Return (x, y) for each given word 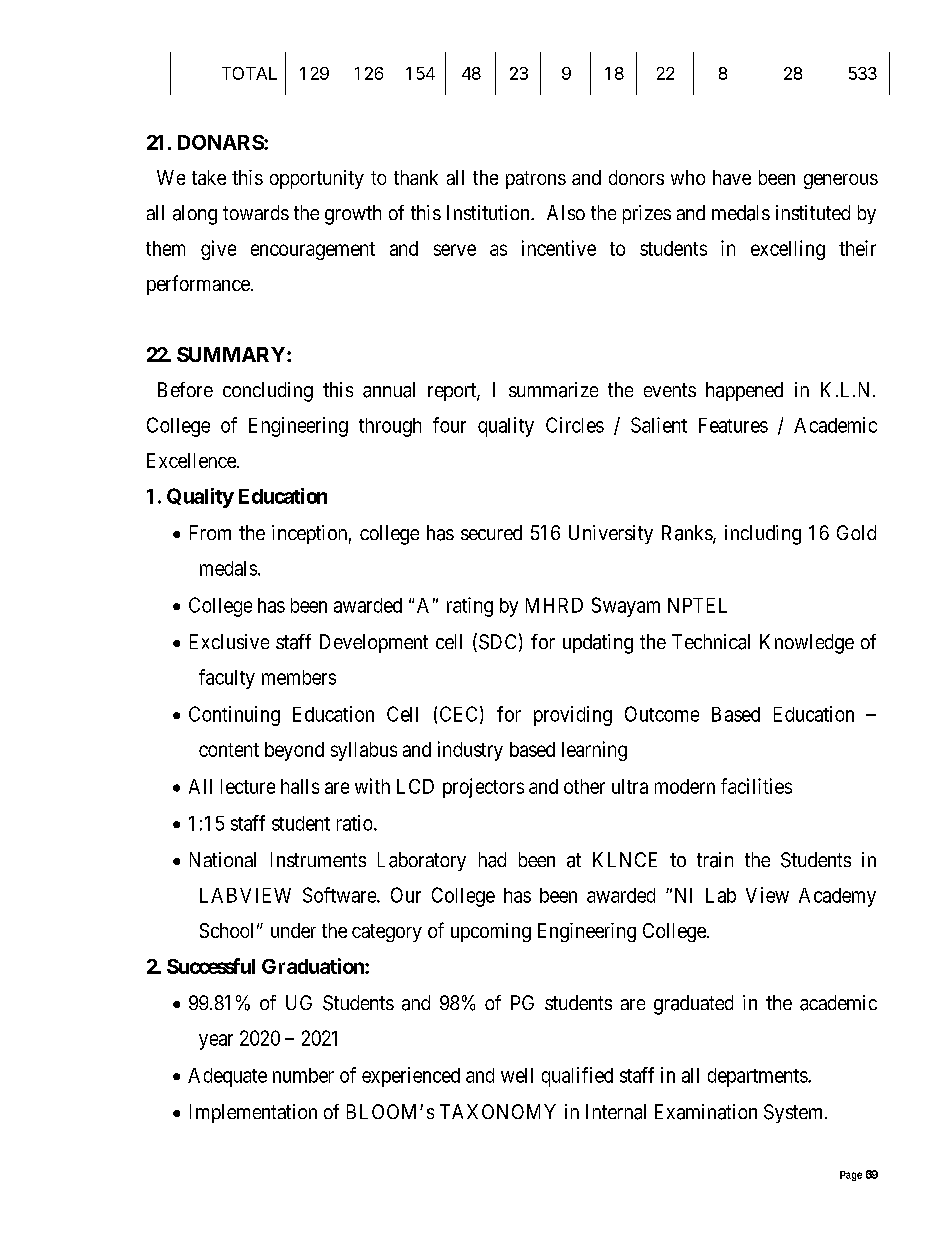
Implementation (253, 1113)
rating (470, 607)
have (732, 177)
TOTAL (249, 73)
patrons (536, 180)
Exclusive (229, 641)
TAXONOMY (498, 1111)
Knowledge (807, 644)
